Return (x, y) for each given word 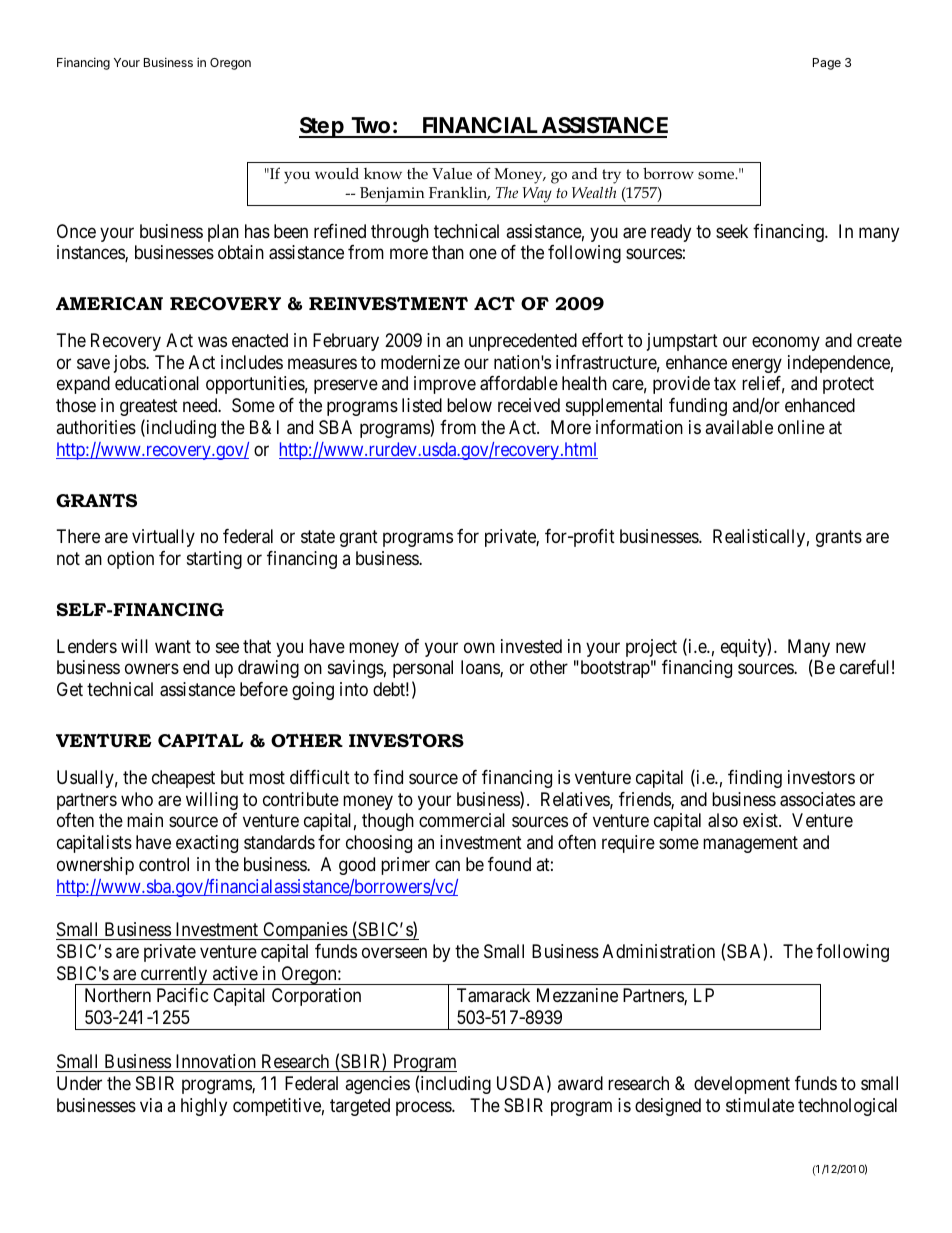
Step (322, 127)
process (424, 1108)
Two (370, 127)
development (742, 1085)
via (151, 1105)
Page (827, 64)
